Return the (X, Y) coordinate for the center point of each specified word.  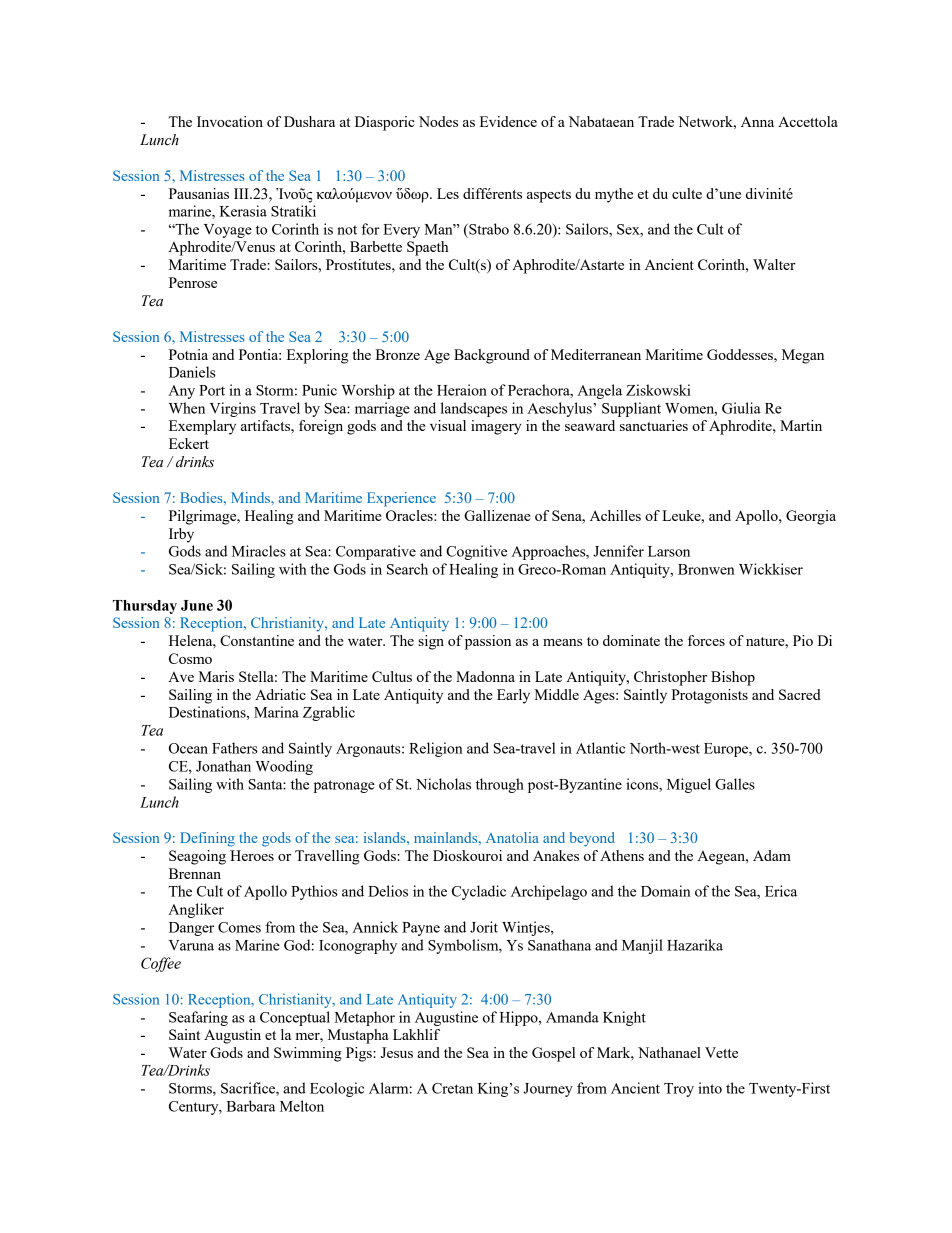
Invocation (230, 121)
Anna (757, 121)
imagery (496, 427)
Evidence (508, 121)
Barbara (251, 1106)
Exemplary (202, 427)
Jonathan (223, 766)
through (500, 785)
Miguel (689, 785)
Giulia (741, 408)
